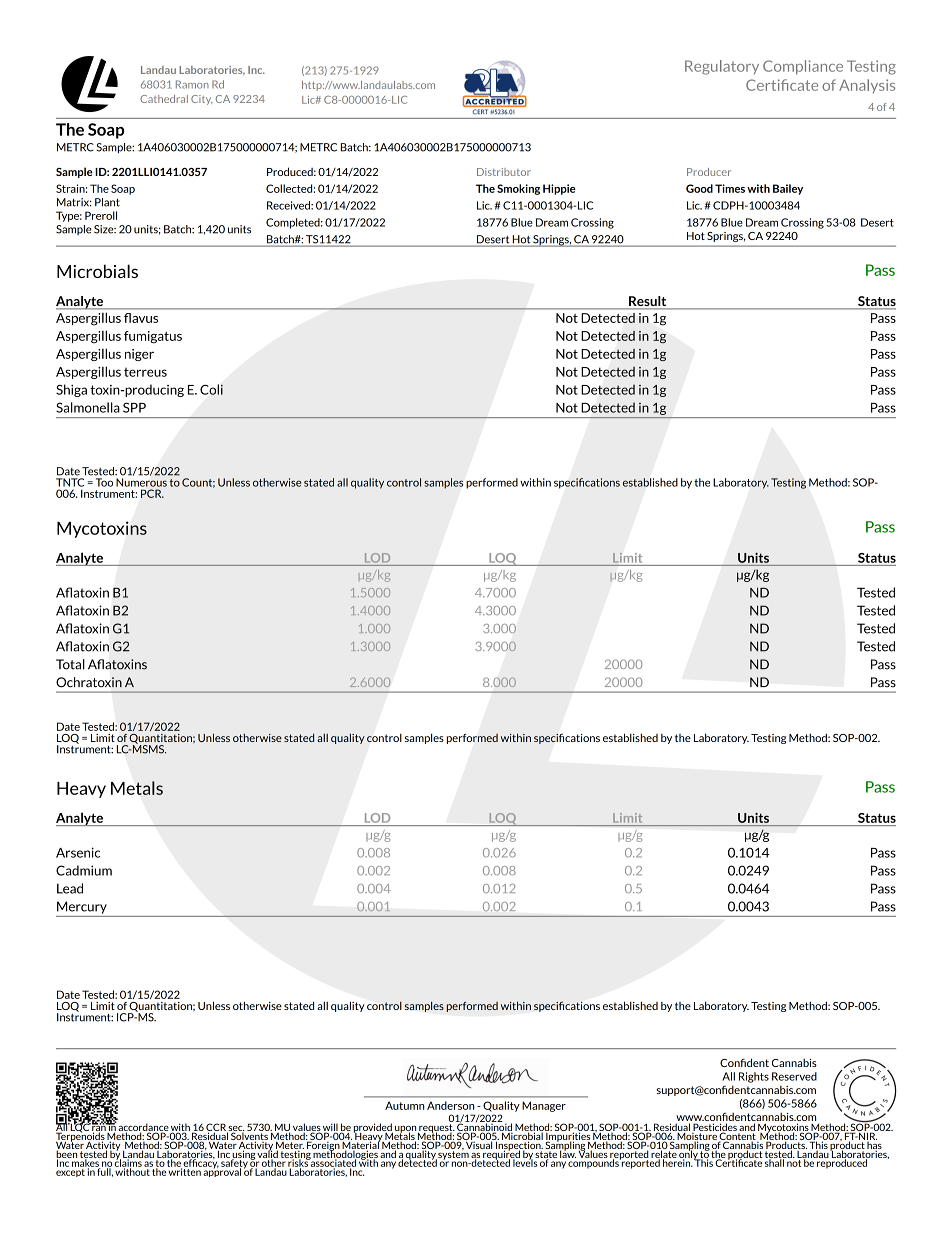 This page has height=1233, width=952. What do you see at coordinates (648, 302) in the page?
I see `Result` at bounding box center [648, 302].
